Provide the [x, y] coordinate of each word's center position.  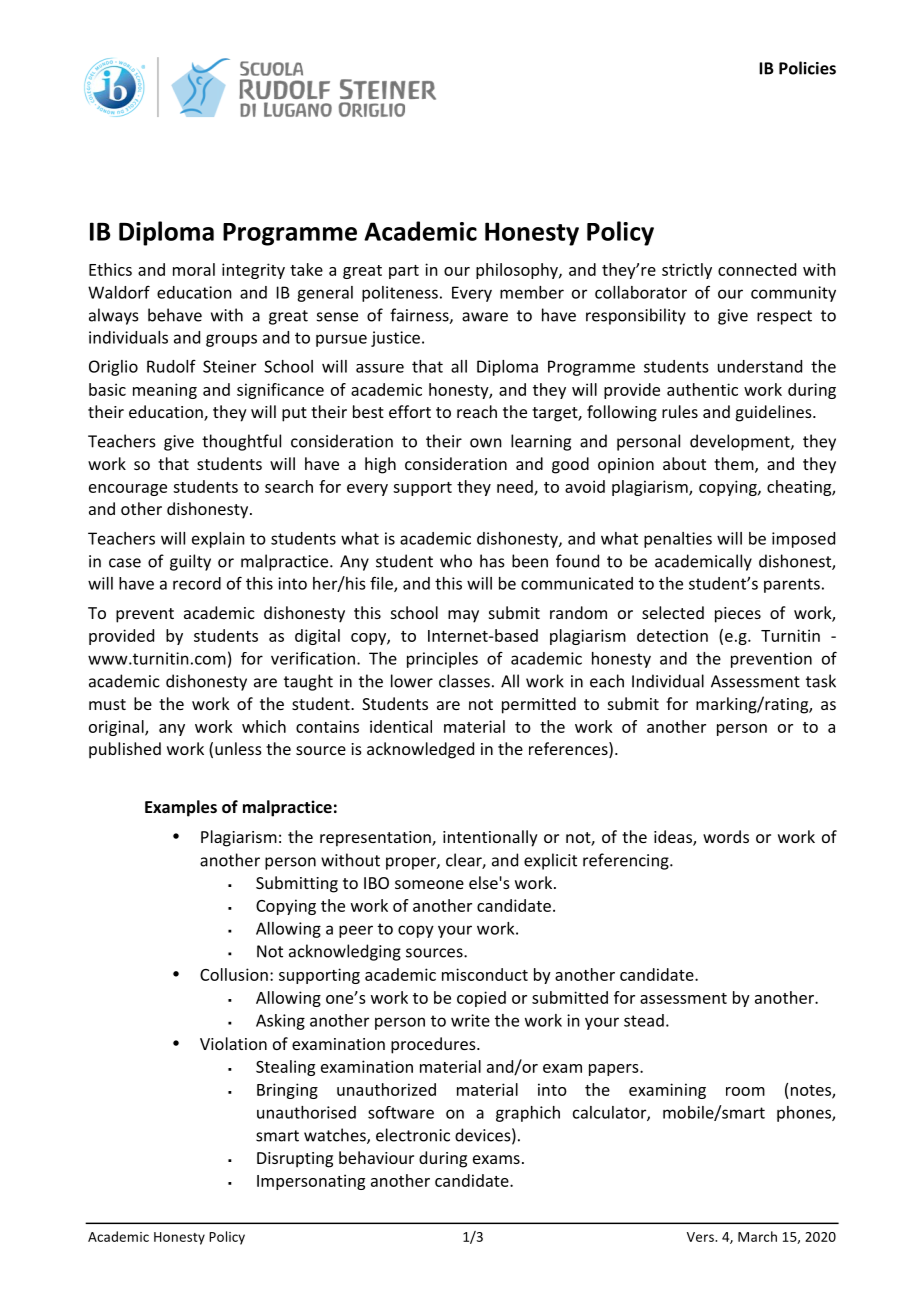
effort [410, 411]
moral [194, 269]
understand [760, 366]
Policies [807, 68]
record [197, 583]
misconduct [485, 974]
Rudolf [171, 366]
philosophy [518, 271]
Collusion [234, 974]
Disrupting [295, 1160]
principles [442, 660]
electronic [413, 1135]
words [726, 836]
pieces [738, 615]
